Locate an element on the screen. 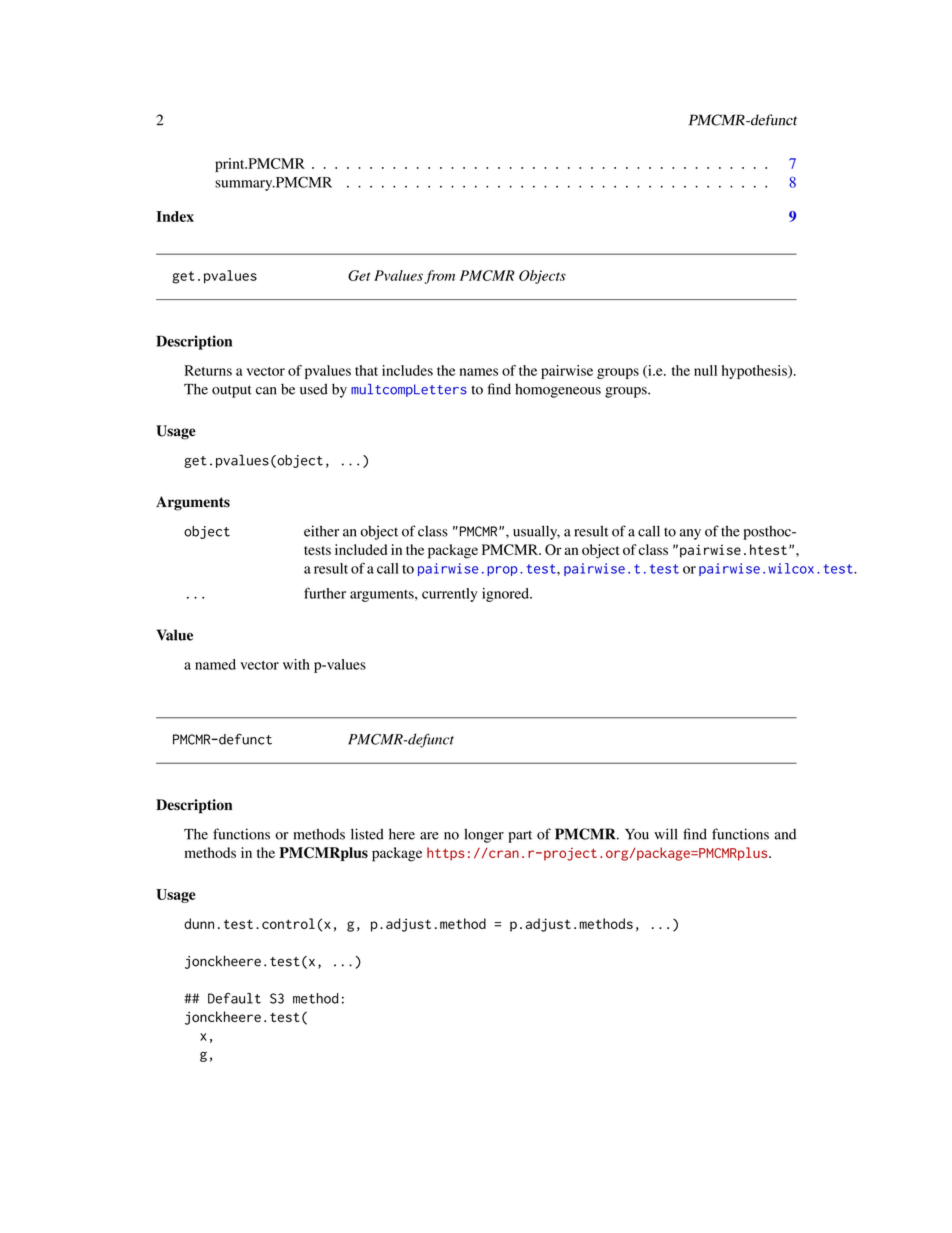 The image size is (952, 1233). Default is located at coordinates (234, 998).
